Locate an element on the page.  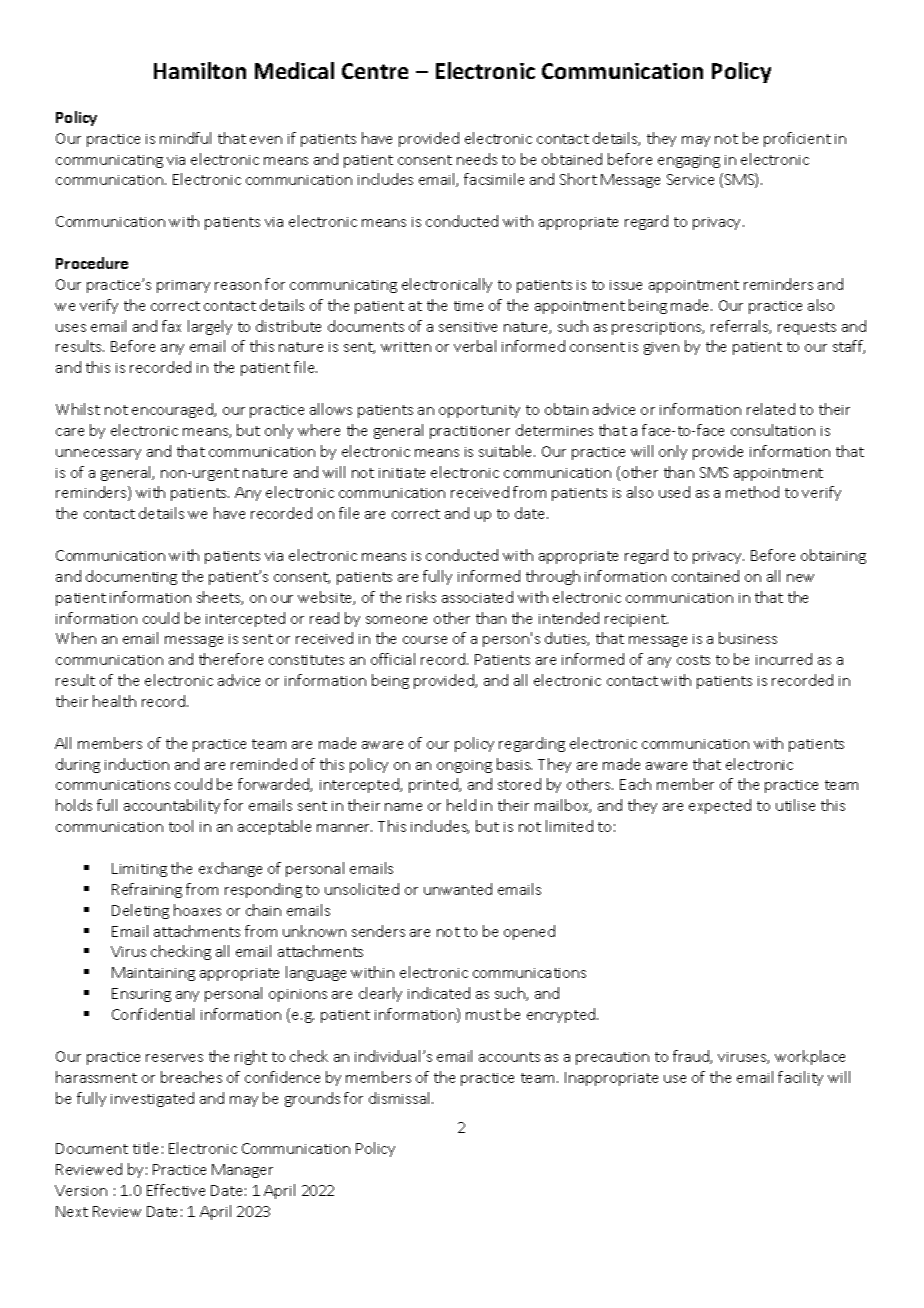
needs is located at coordinates (477, 159).
